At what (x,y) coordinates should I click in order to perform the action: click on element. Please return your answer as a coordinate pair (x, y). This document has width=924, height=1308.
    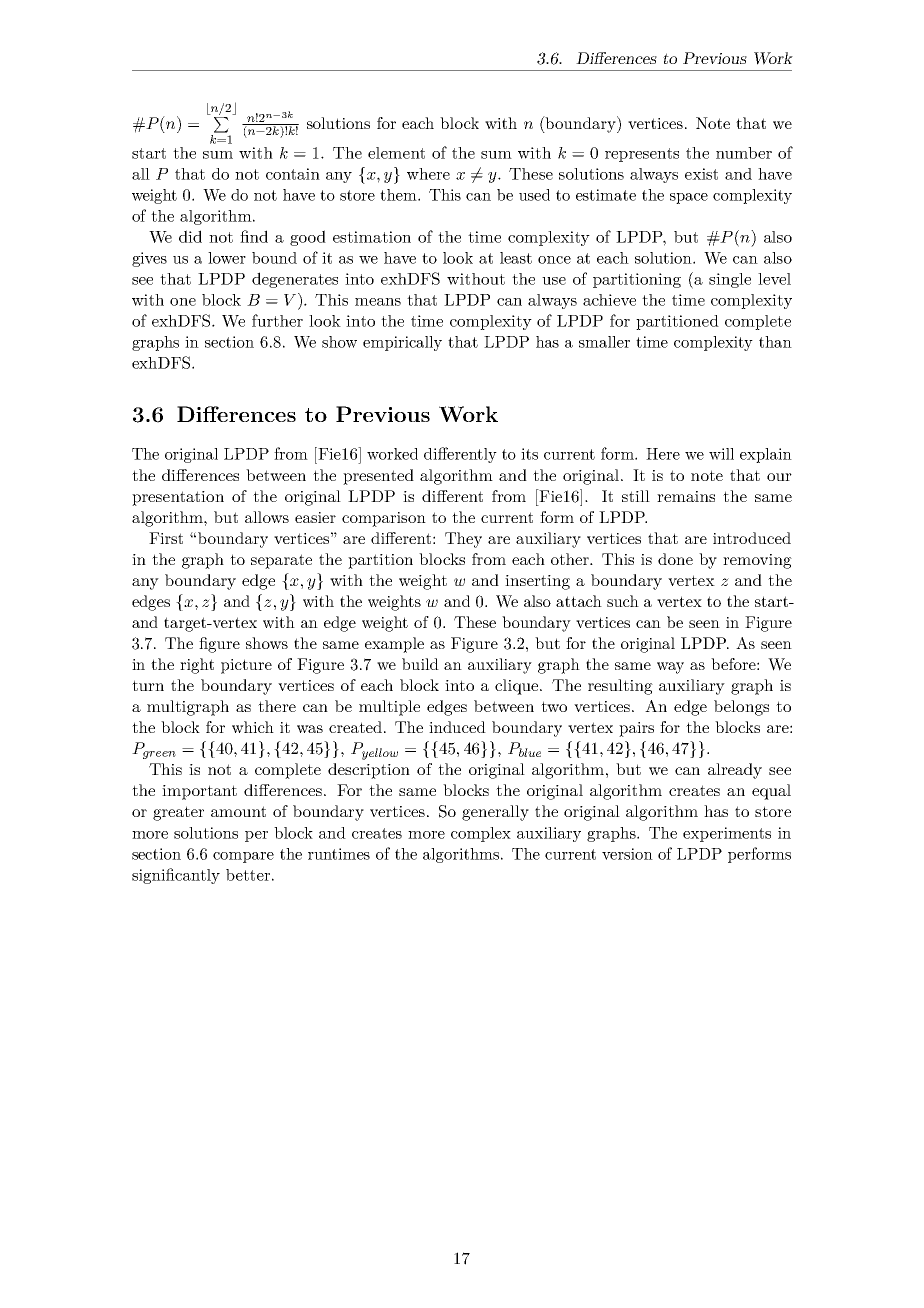
    Looking at the image, I should click on (396, 153).
